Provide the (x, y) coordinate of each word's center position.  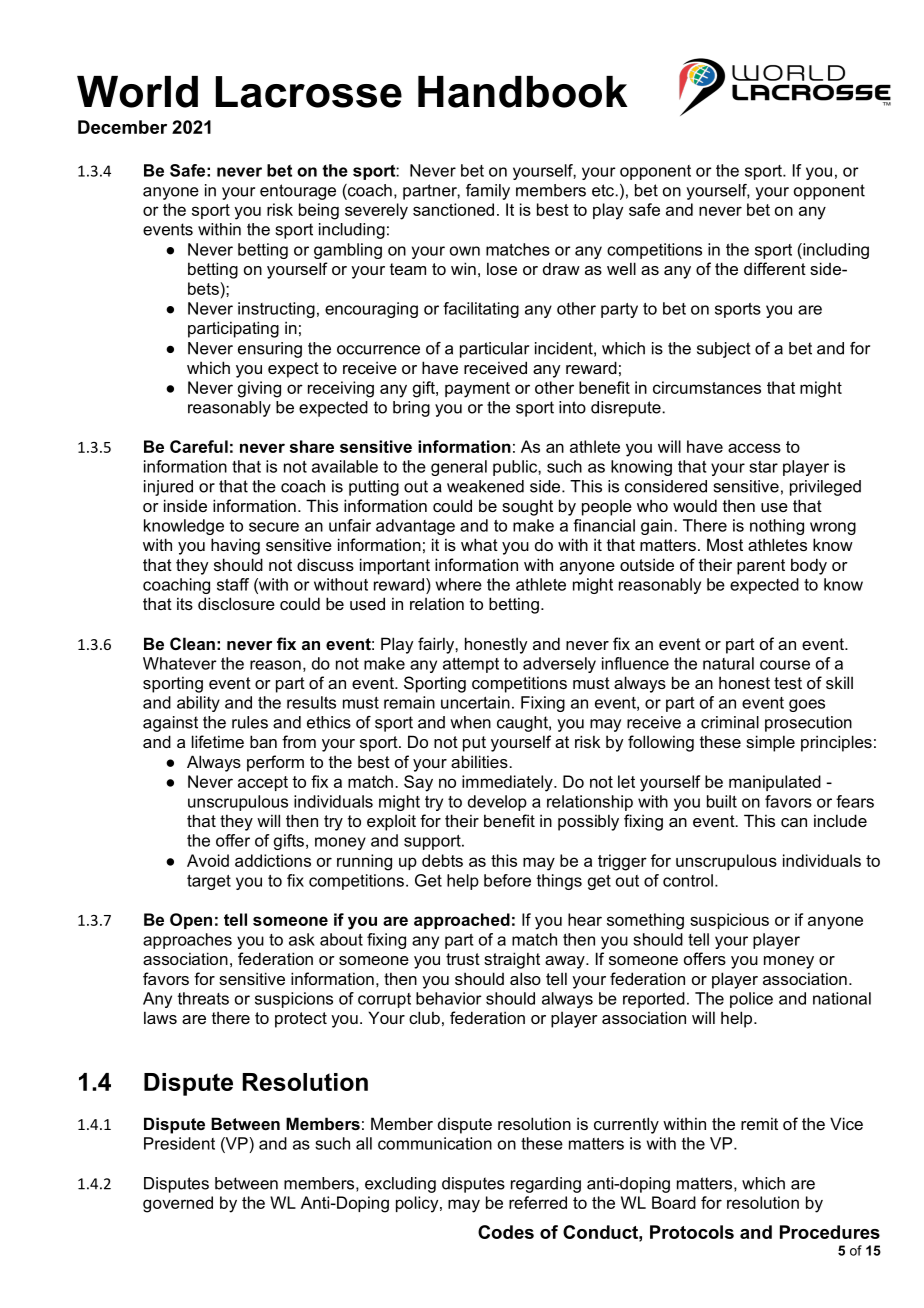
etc (604, 190)
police (751, 1000)
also (525, 978)
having (235, 546)
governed (178, 1204)
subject (724, 350)
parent (761, 567)
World (137, 92)
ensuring (270, 350)
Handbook (523, 92)
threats (203, 998)
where (458, 584)
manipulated (775, 783)
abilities (480, 761)
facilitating (481, 310)
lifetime (218, 741)
